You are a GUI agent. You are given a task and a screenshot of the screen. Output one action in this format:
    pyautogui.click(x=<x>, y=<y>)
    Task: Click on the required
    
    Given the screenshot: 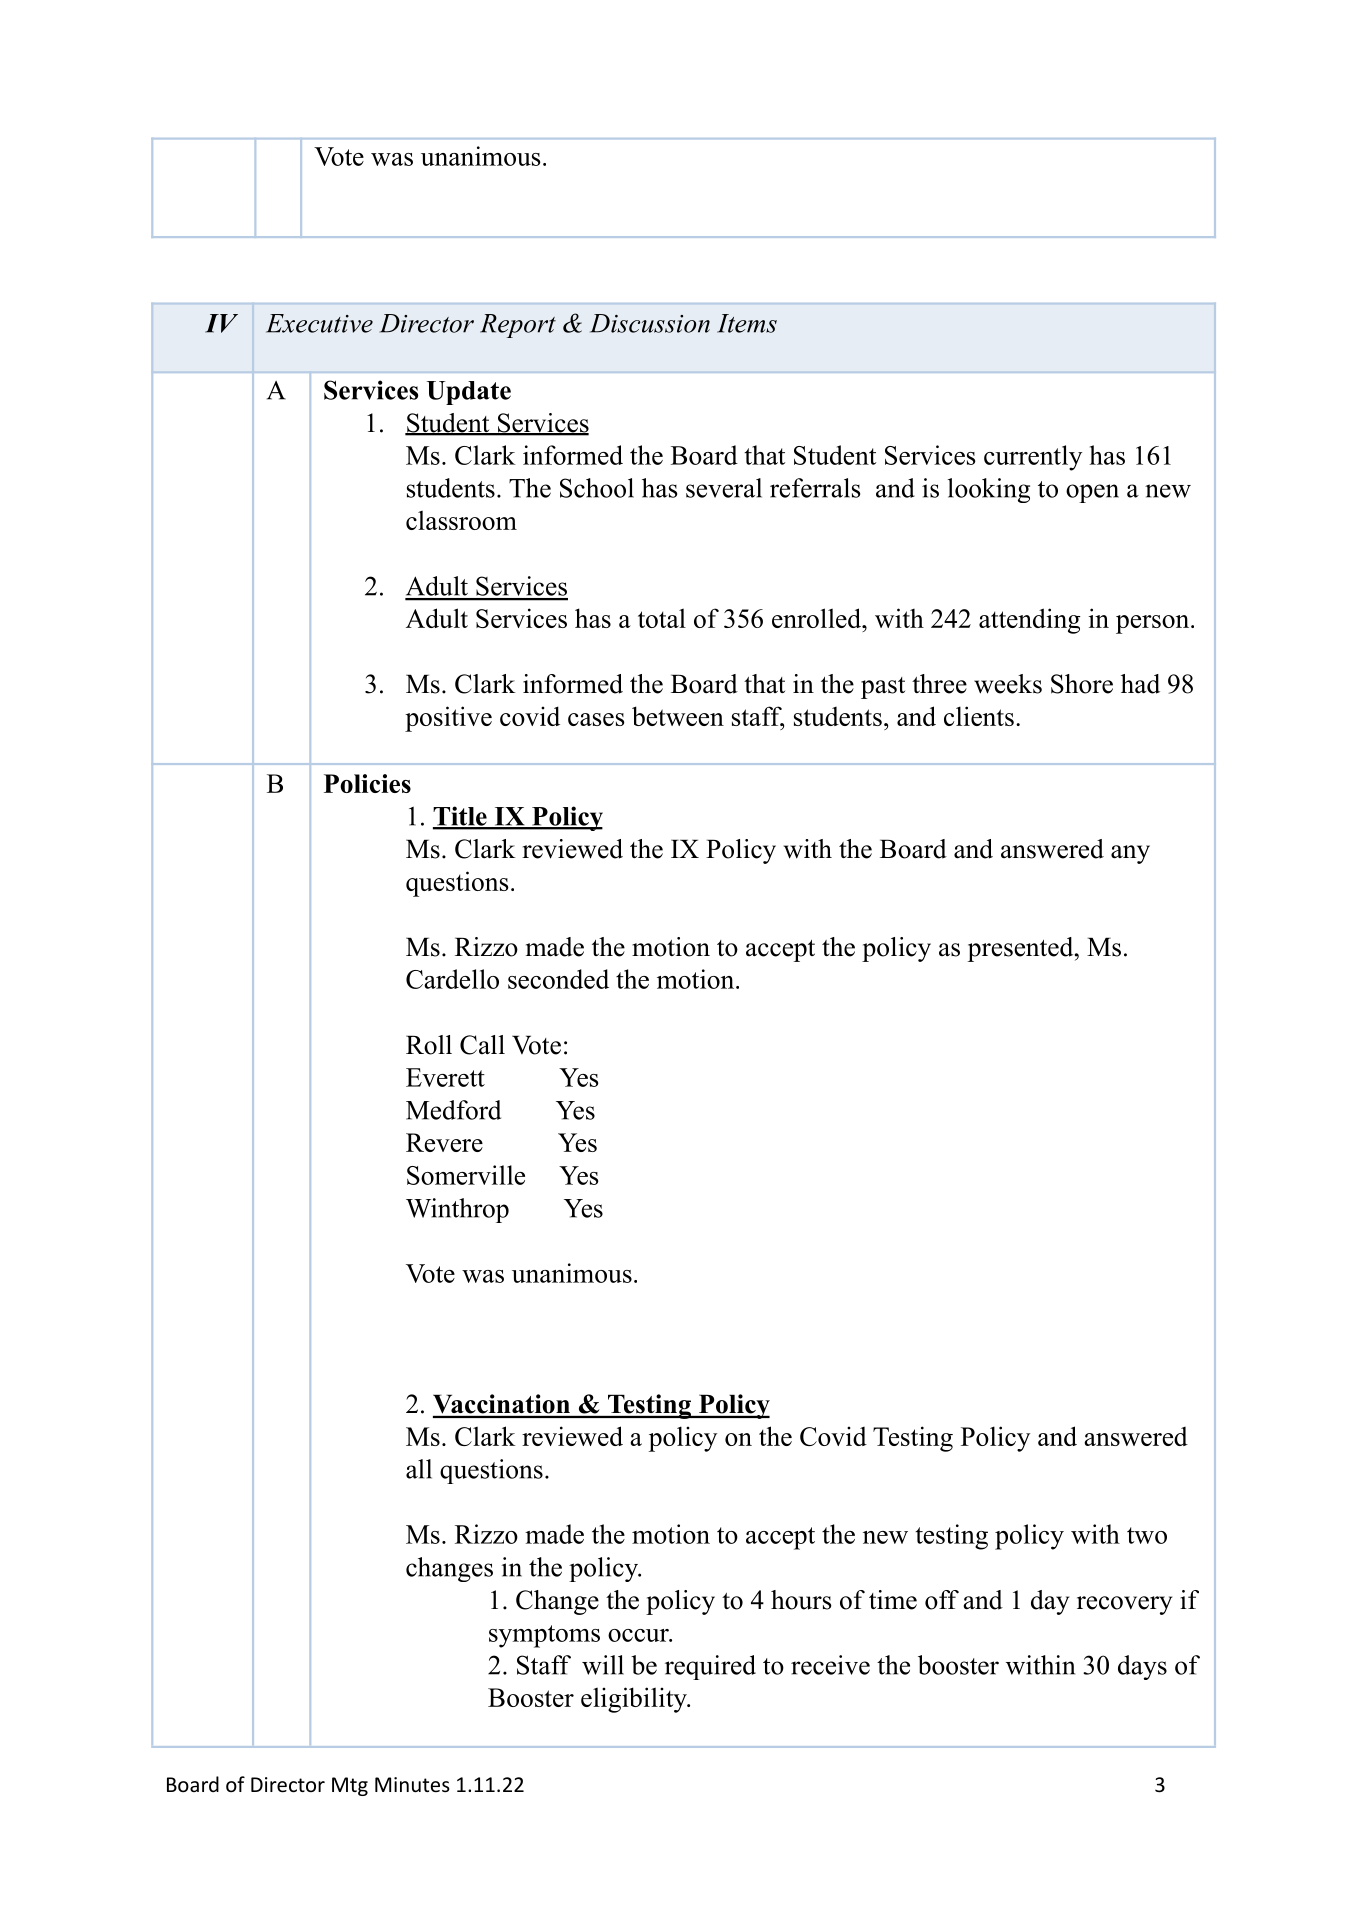 What is the action you would take?
    pyautogui.click(x=710, y=1667)
